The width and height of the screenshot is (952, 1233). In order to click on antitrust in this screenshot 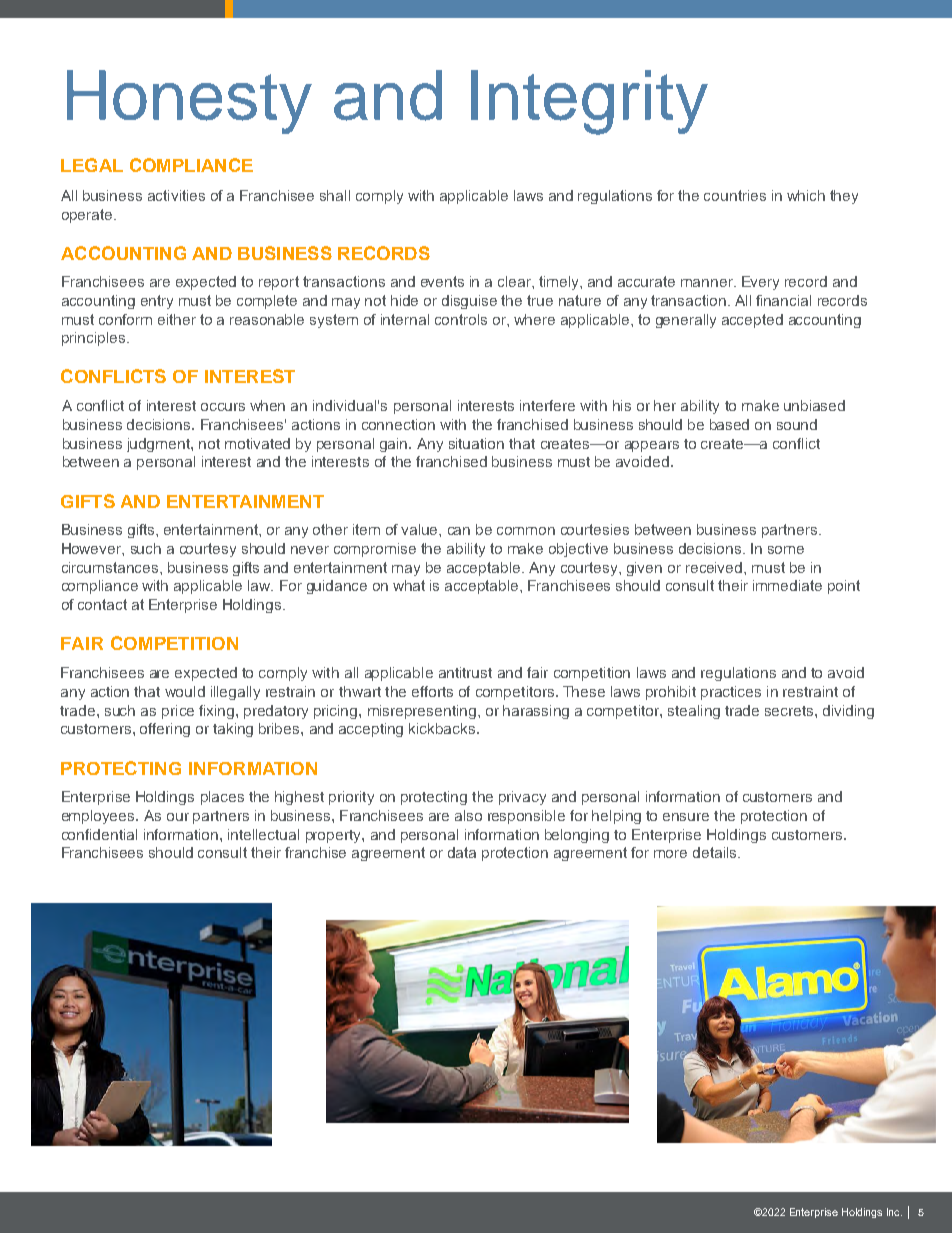, I will do `click(465, 672)`.
